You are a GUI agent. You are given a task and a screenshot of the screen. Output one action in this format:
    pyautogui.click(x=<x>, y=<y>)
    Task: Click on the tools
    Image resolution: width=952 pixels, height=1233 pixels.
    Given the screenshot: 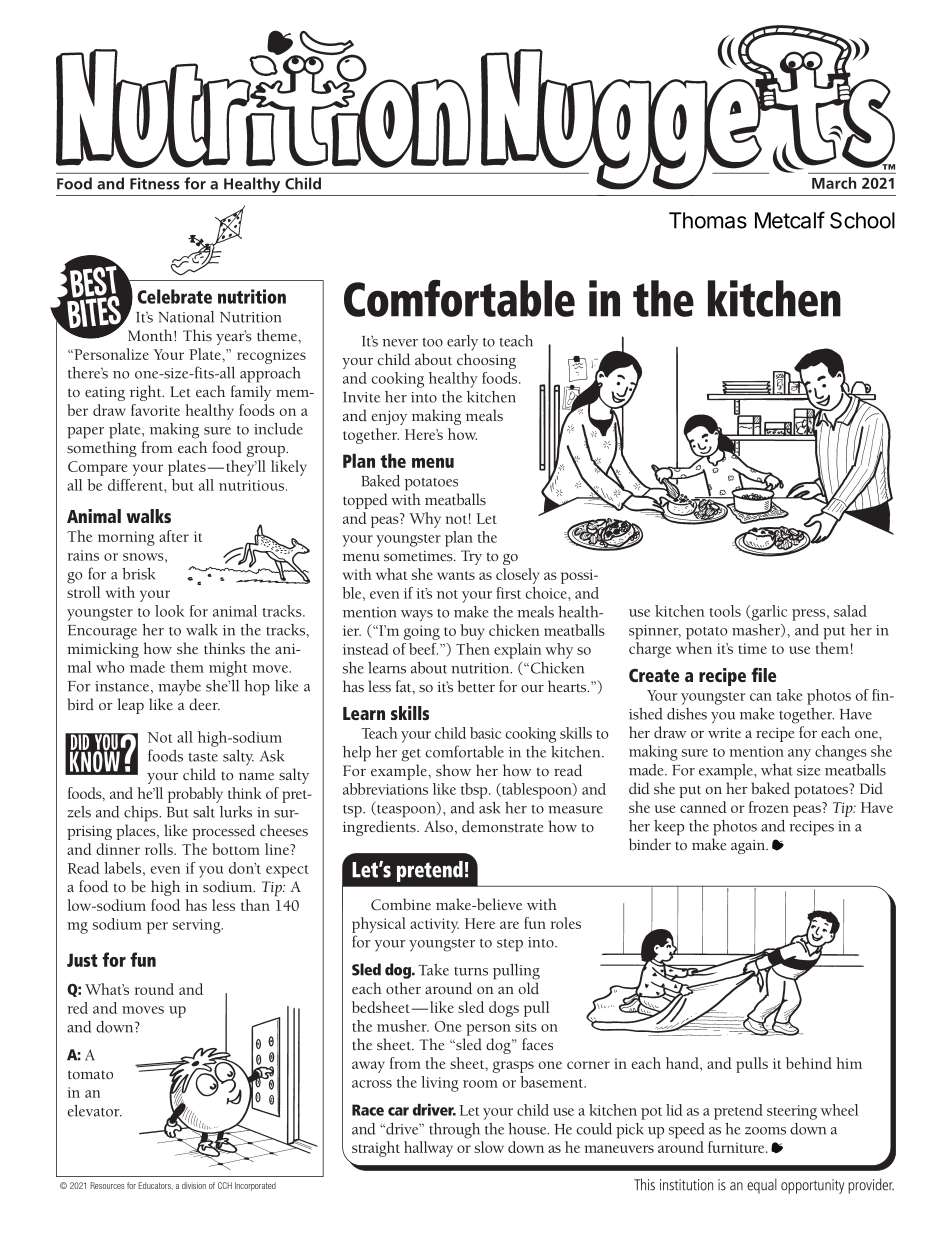 What is the action you would take?
    pyautogui.click(x=725, y=611)
